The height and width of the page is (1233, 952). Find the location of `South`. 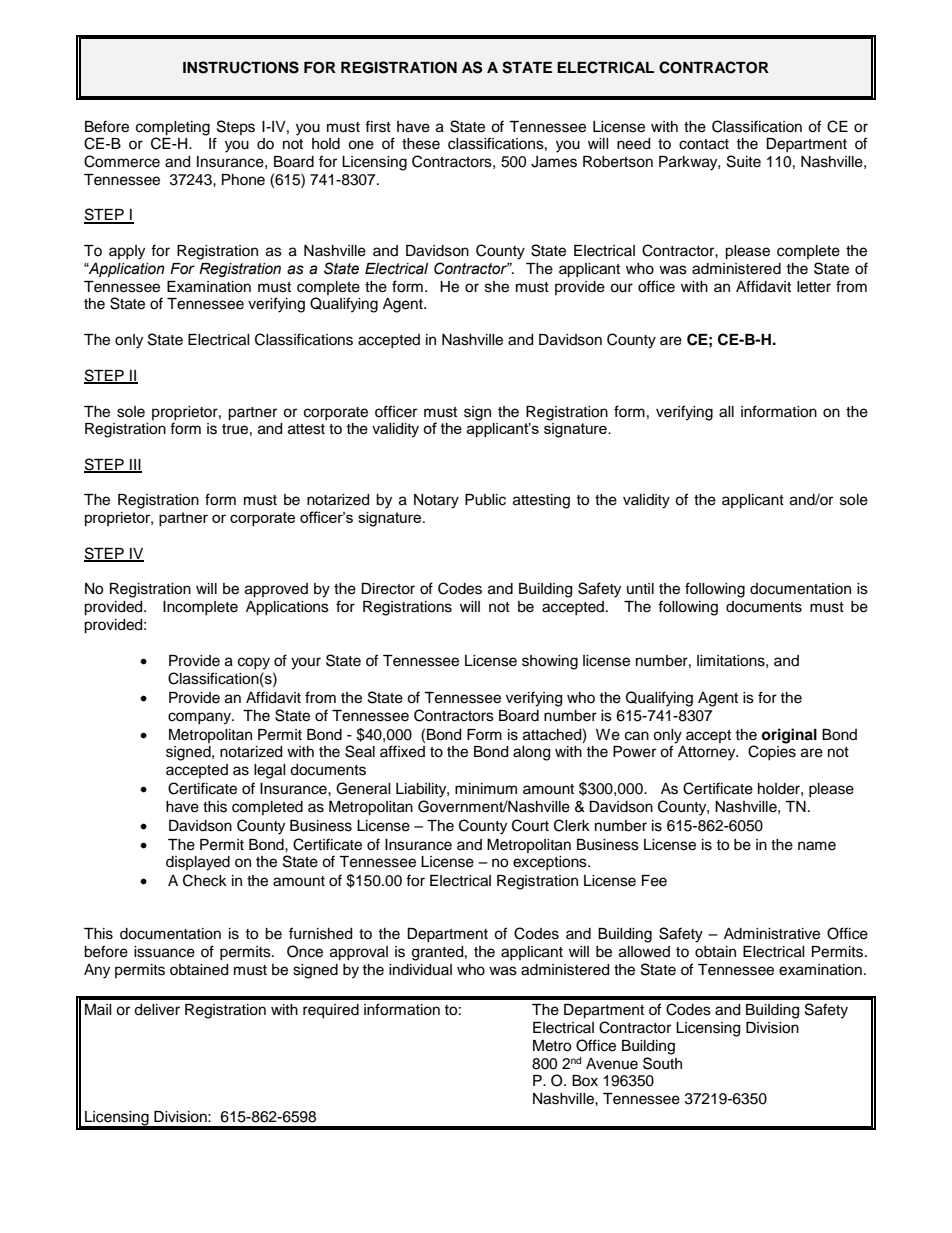

South is located at coordinates (662, 1063).
